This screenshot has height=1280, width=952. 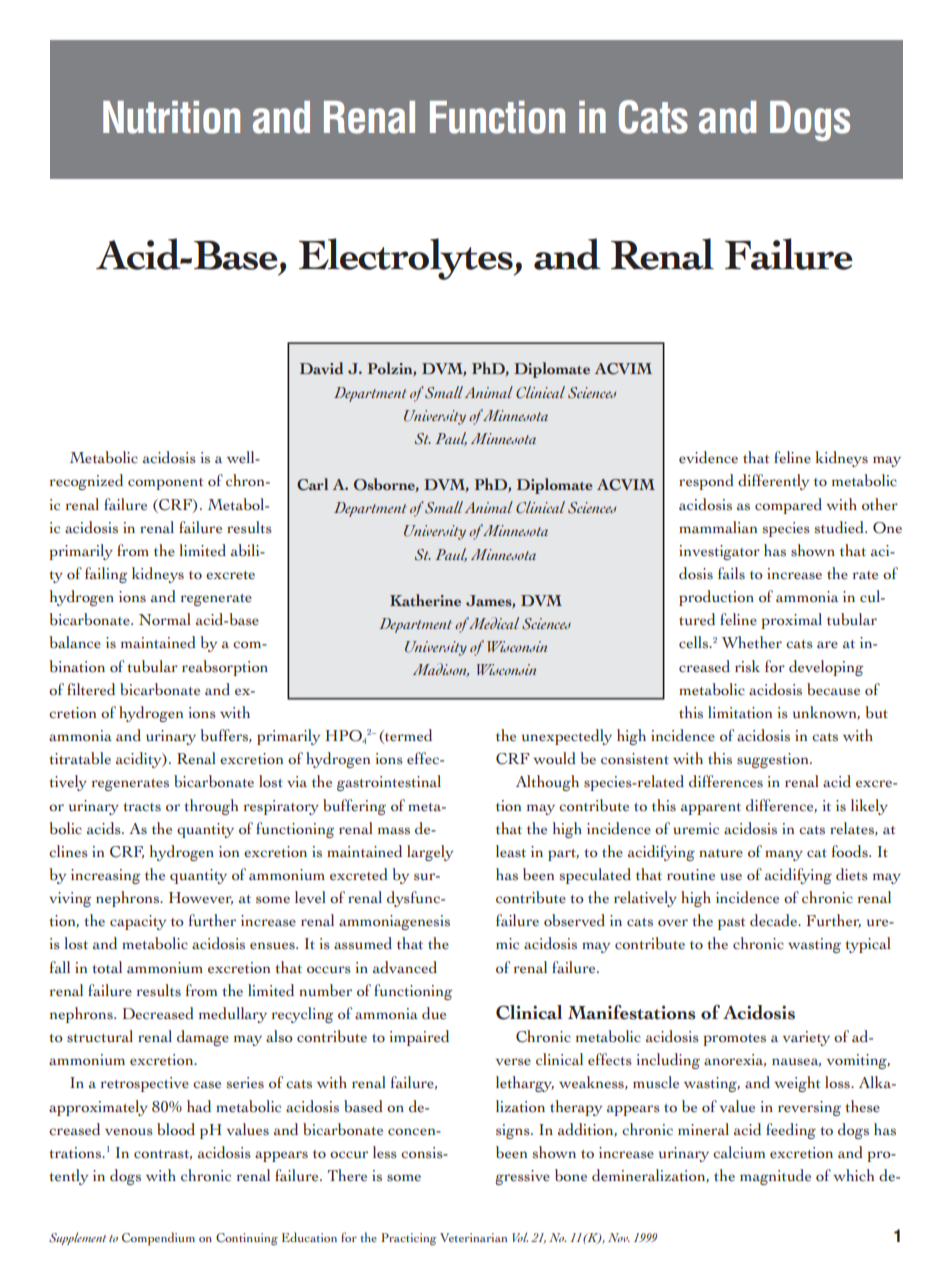 I want to click on Veterinarian, so click(x=473, y=1237).
